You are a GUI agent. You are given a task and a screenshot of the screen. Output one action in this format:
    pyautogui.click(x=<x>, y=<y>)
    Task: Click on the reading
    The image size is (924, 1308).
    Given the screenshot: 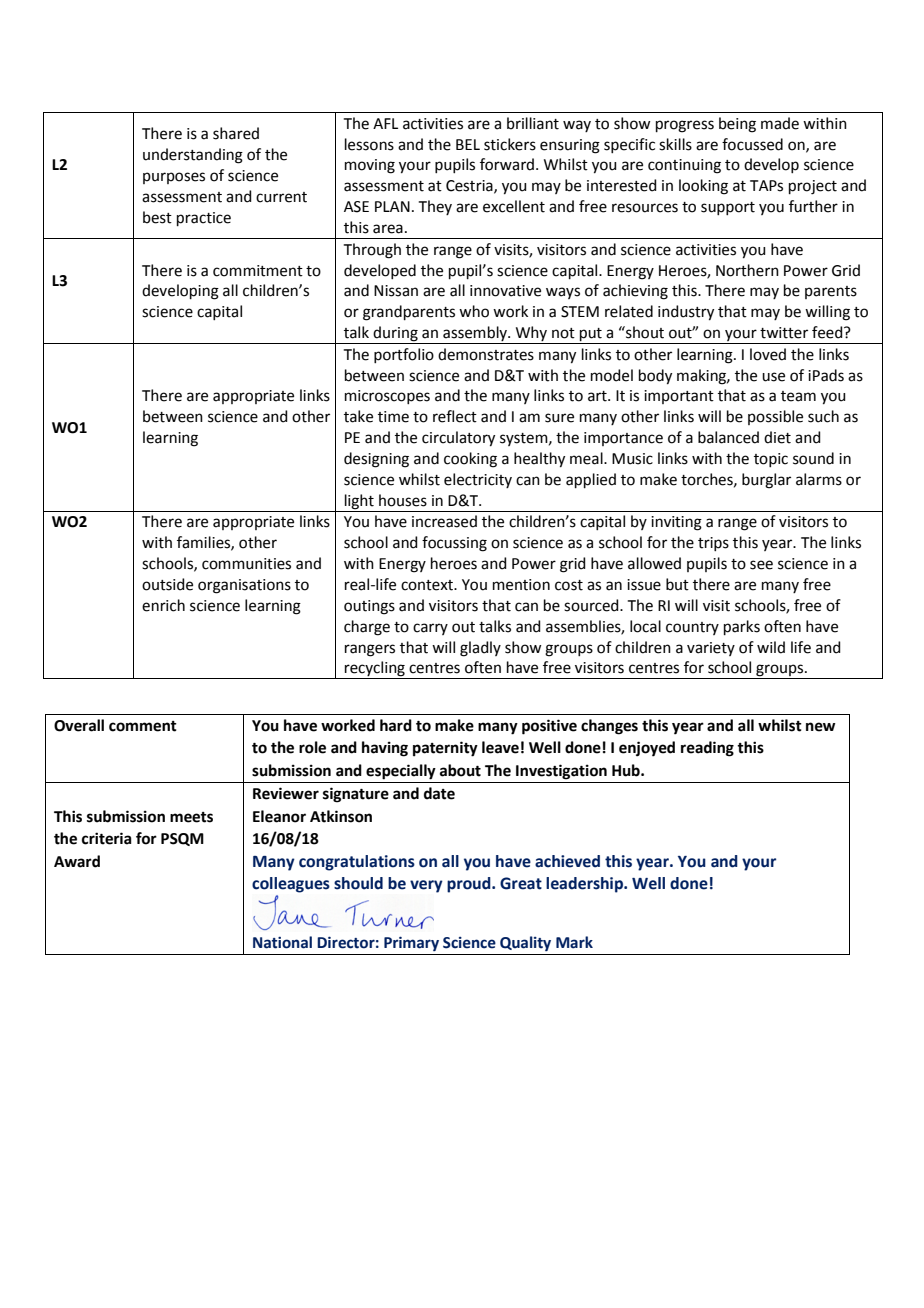 What is the action you would take?
    pyautogui.click(x=707, y=749)
